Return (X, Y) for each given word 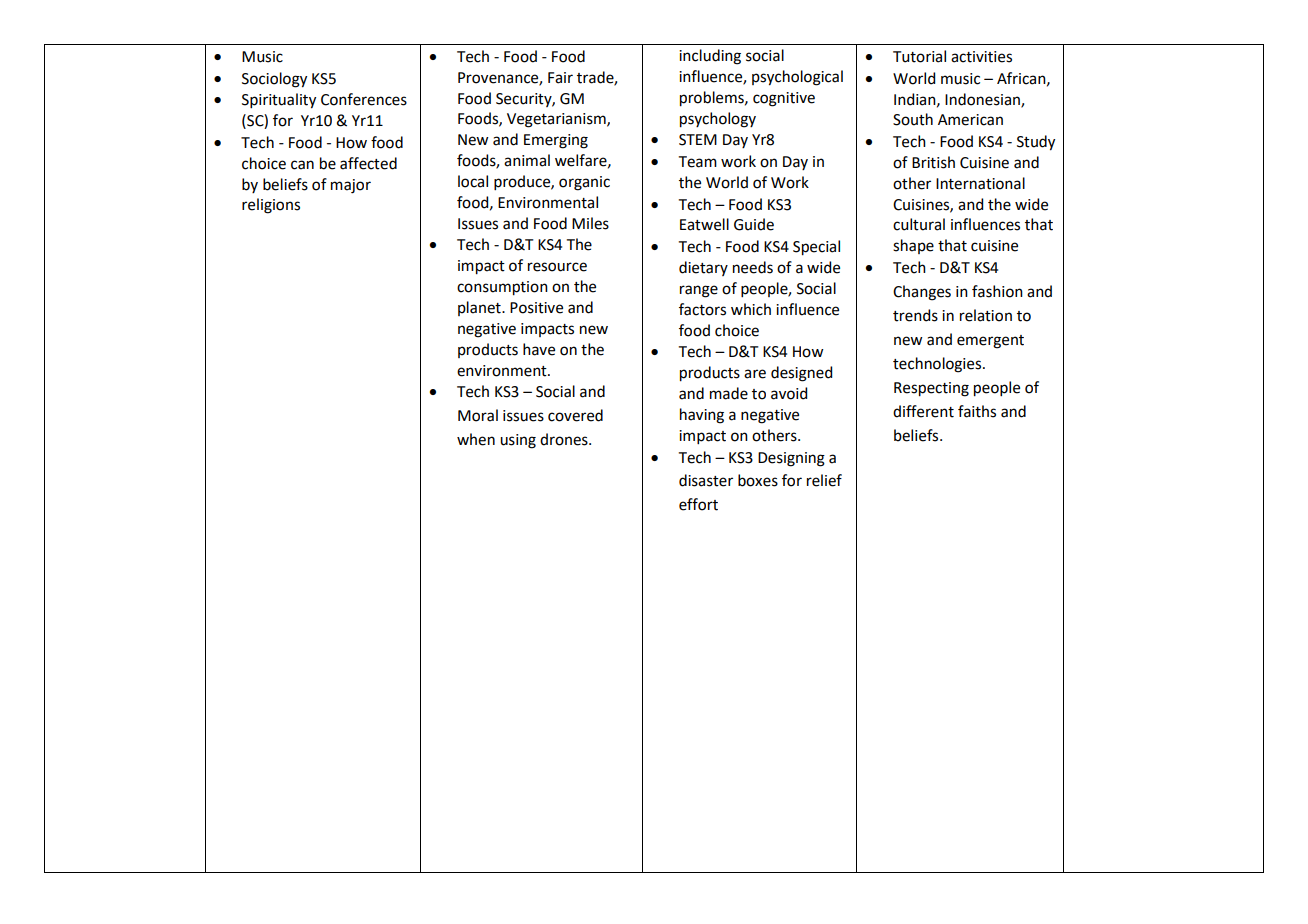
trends (915, 315)
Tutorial (919, 56)
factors (702, 309)
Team (698, 162)
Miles (590, 223)
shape (913, 246)
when (476, 439)
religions (271, 206)
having (702, 416)
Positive (536, 308)
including (710, 57)
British (933, 162)
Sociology (274, 80)
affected (368, 163)
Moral (478, 415)
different (923, 411)
